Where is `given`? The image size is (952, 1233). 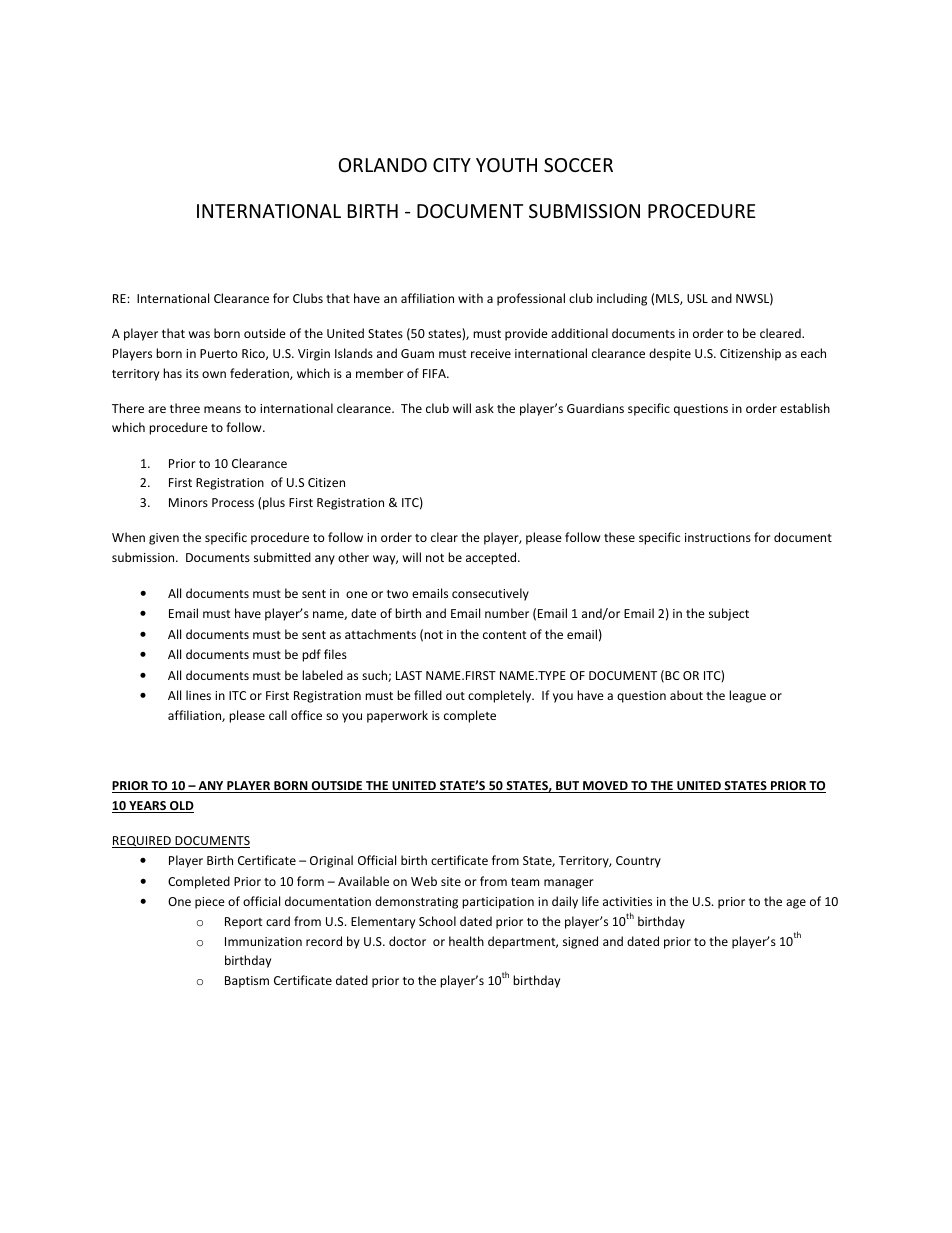 given is located at coordinates (164, 539).
